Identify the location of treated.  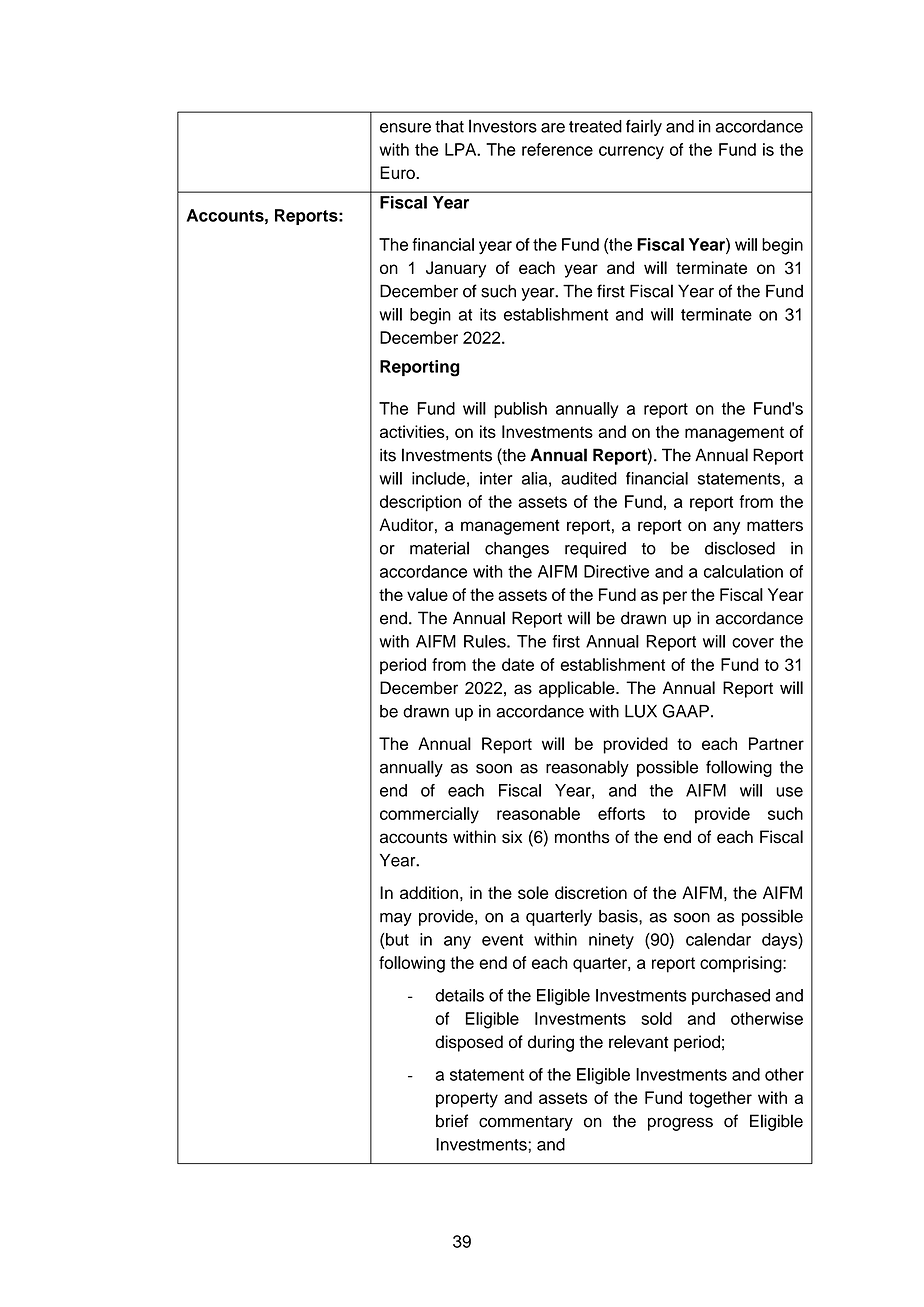
(595, 126).
